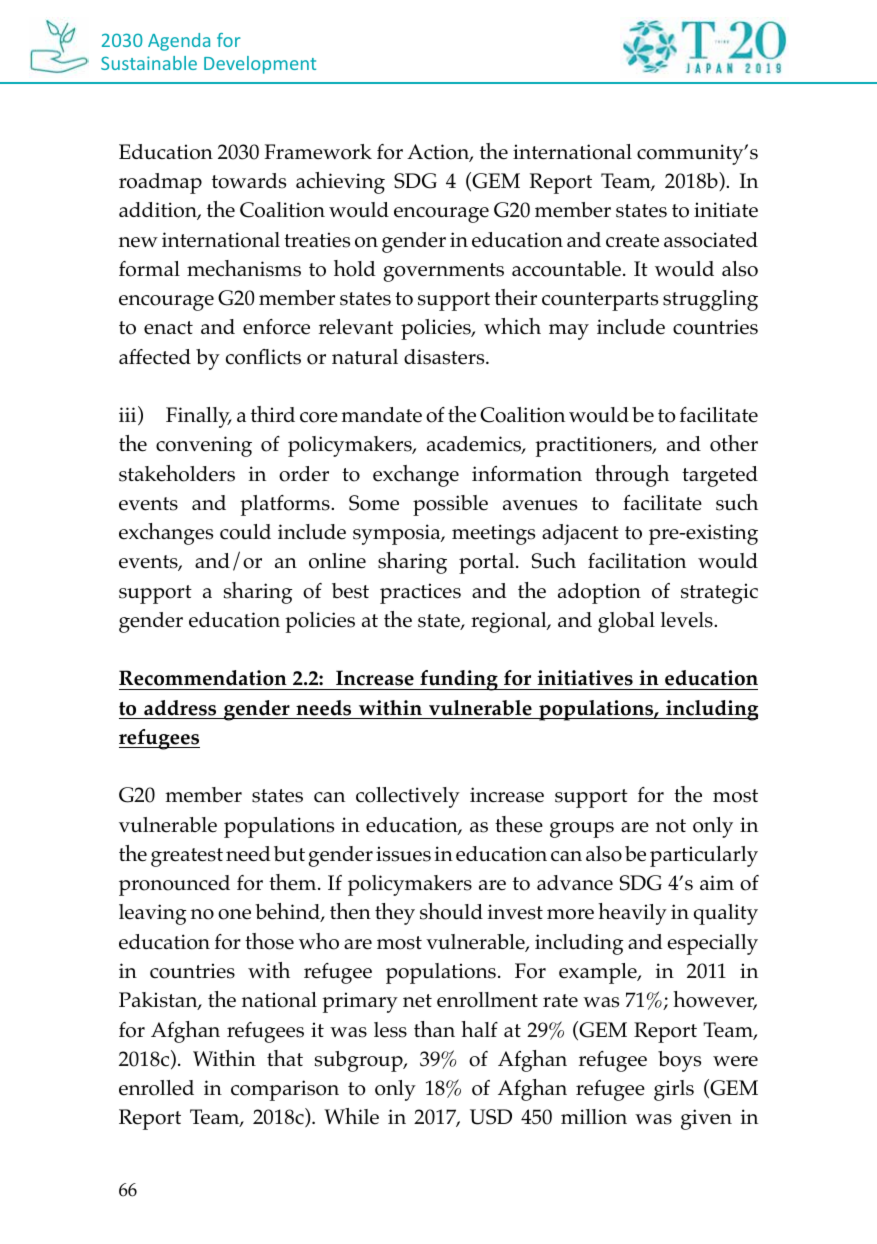  I want to click on Action, so click(439, 153).
